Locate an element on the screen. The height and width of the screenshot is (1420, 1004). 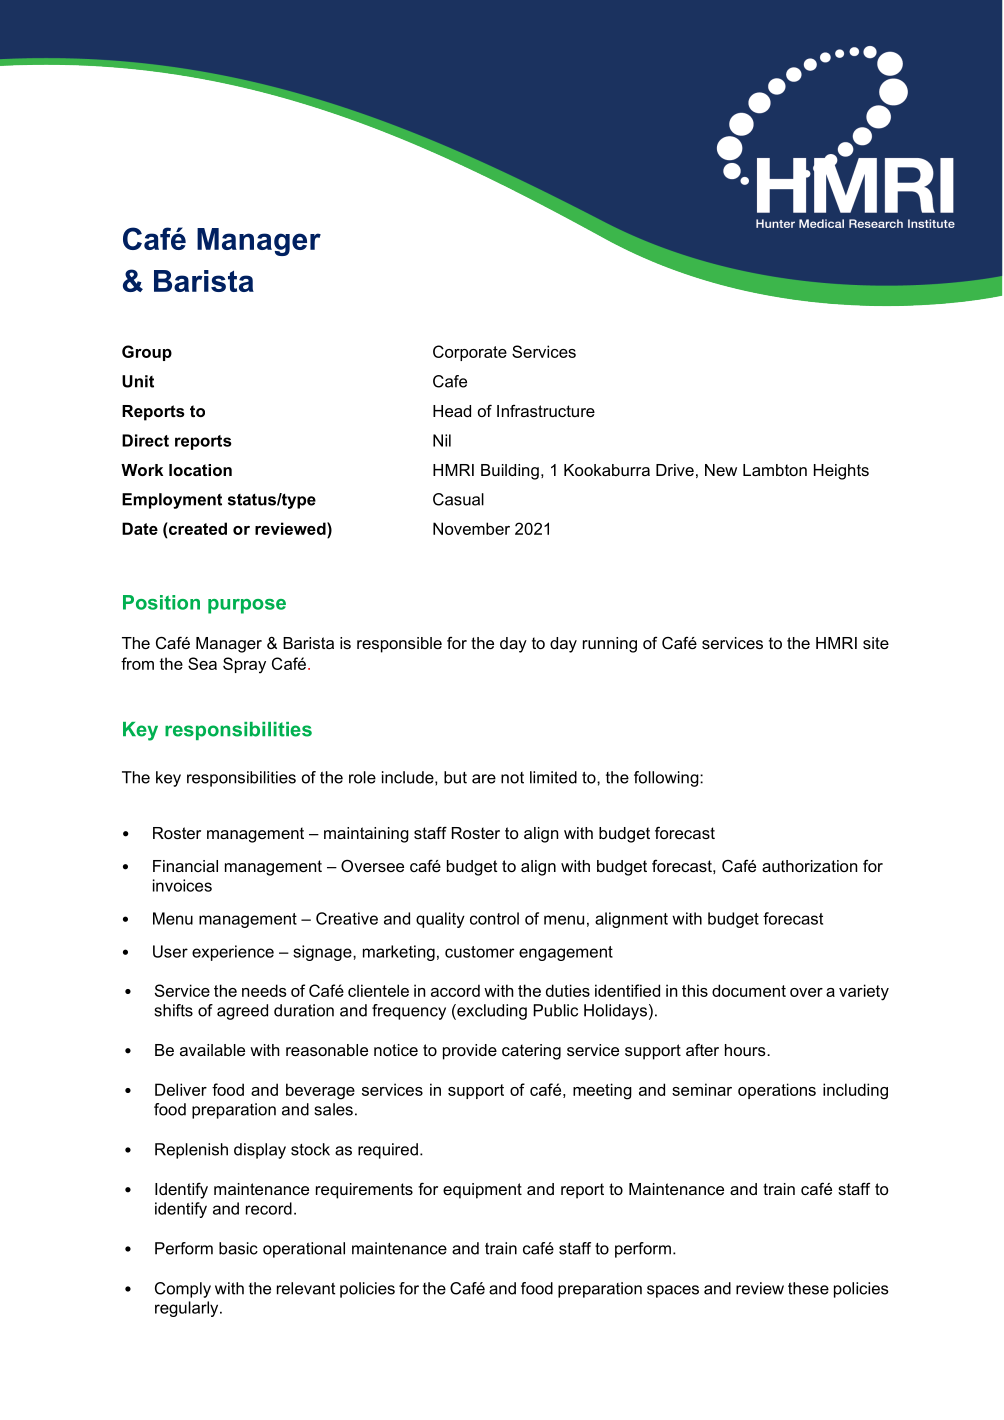
are is located at coordinates (484, 779).
